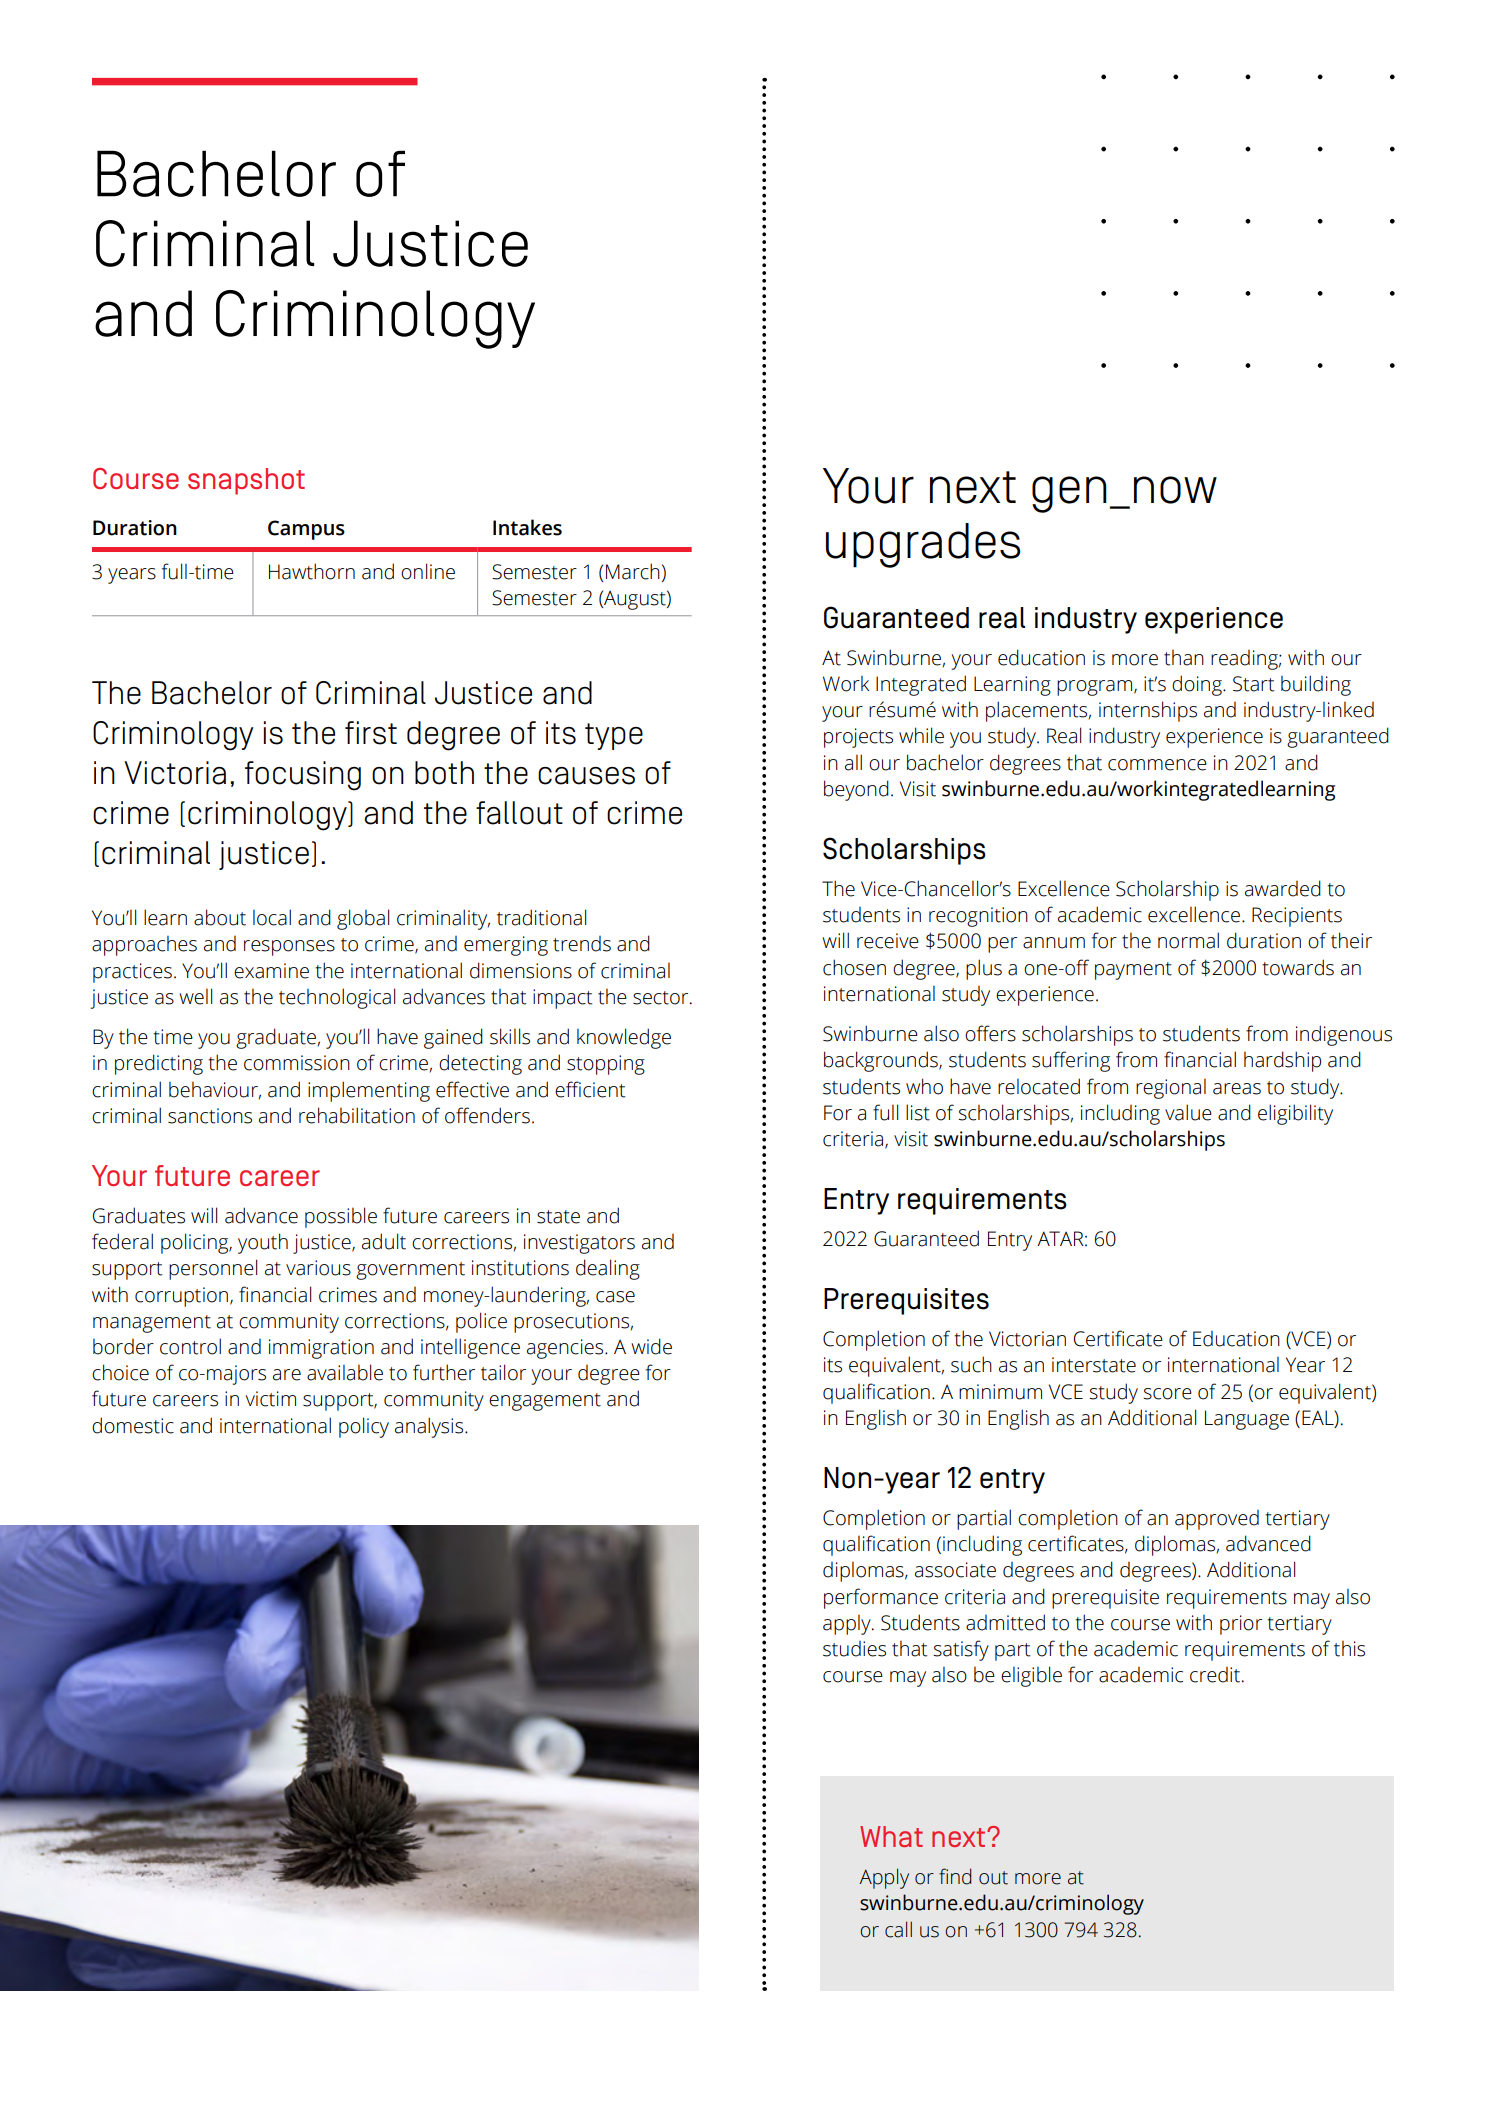 This image has width=1486, height=2102. Describe the element at coordinates (1184, 658) in the image. I see `than` at that location.
